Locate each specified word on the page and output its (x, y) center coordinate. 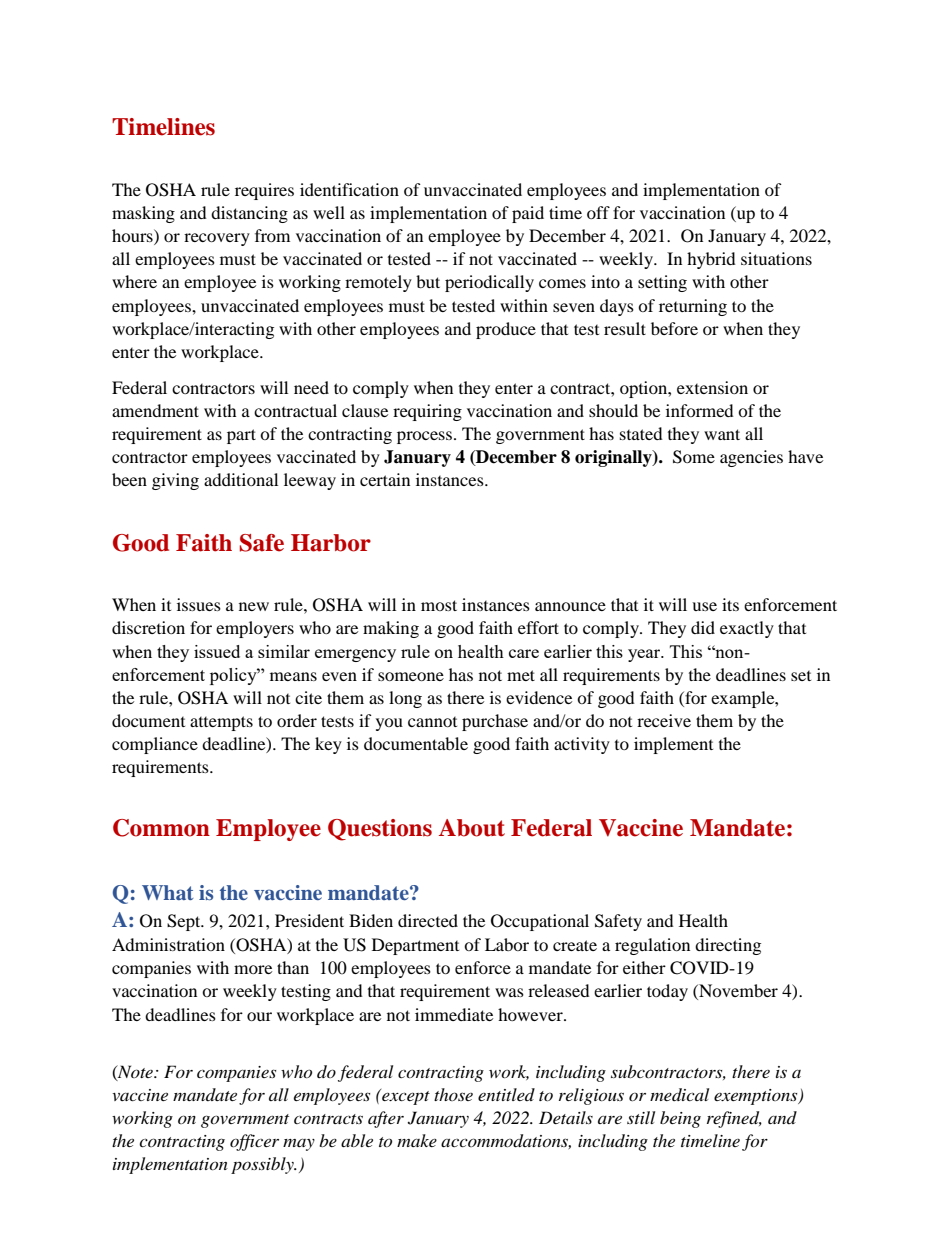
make (417, 1140)
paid (528, 214)
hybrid (711, 260)
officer (254, 1142)
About (472, 828)
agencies (751, 458)
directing (728, 946)
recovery (217, 239)
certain (385, 479)
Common (161, 828)
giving (175, 481)
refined (734, 1119)
